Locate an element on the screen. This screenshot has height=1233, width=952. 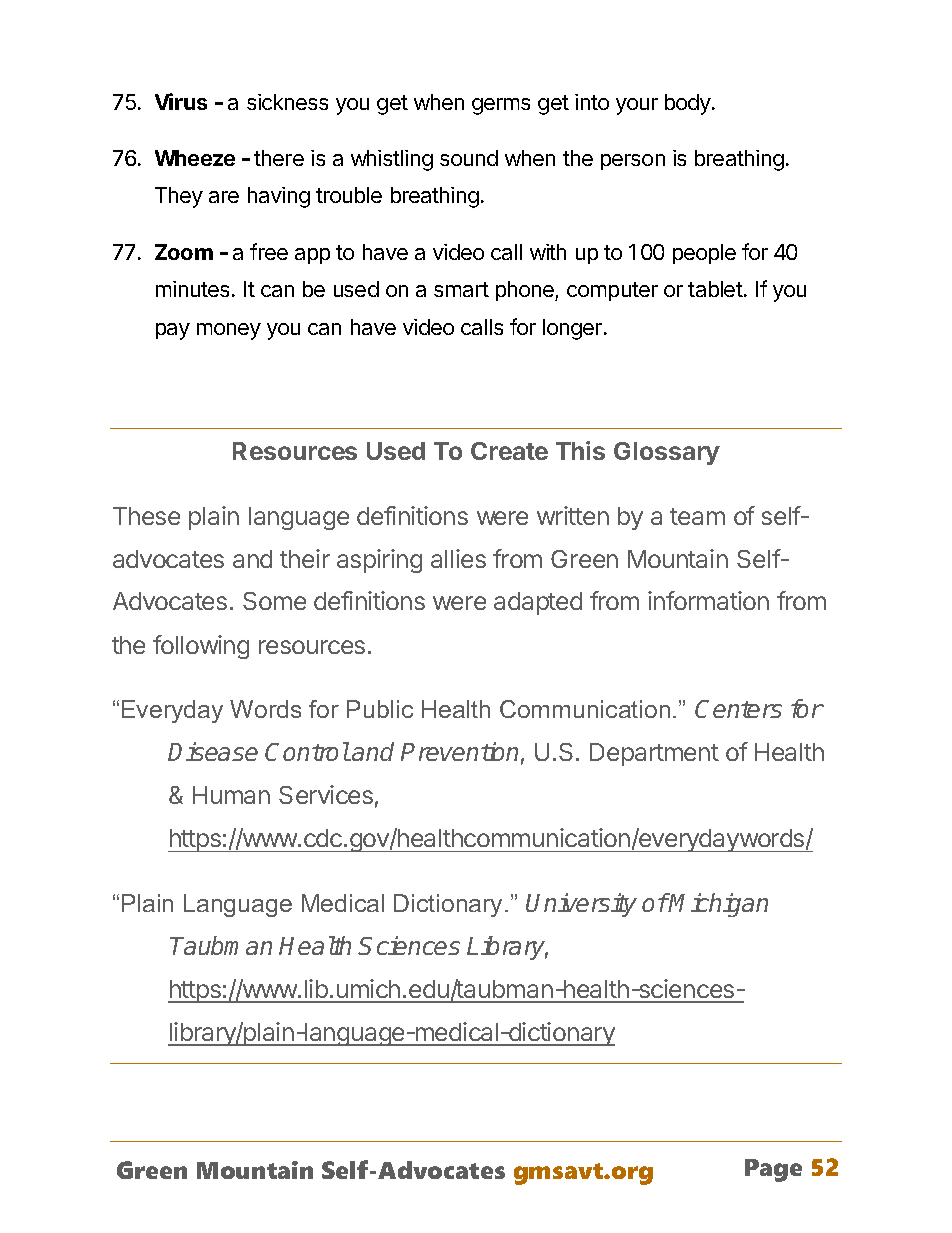
body is located at coordinates (689, 104).
